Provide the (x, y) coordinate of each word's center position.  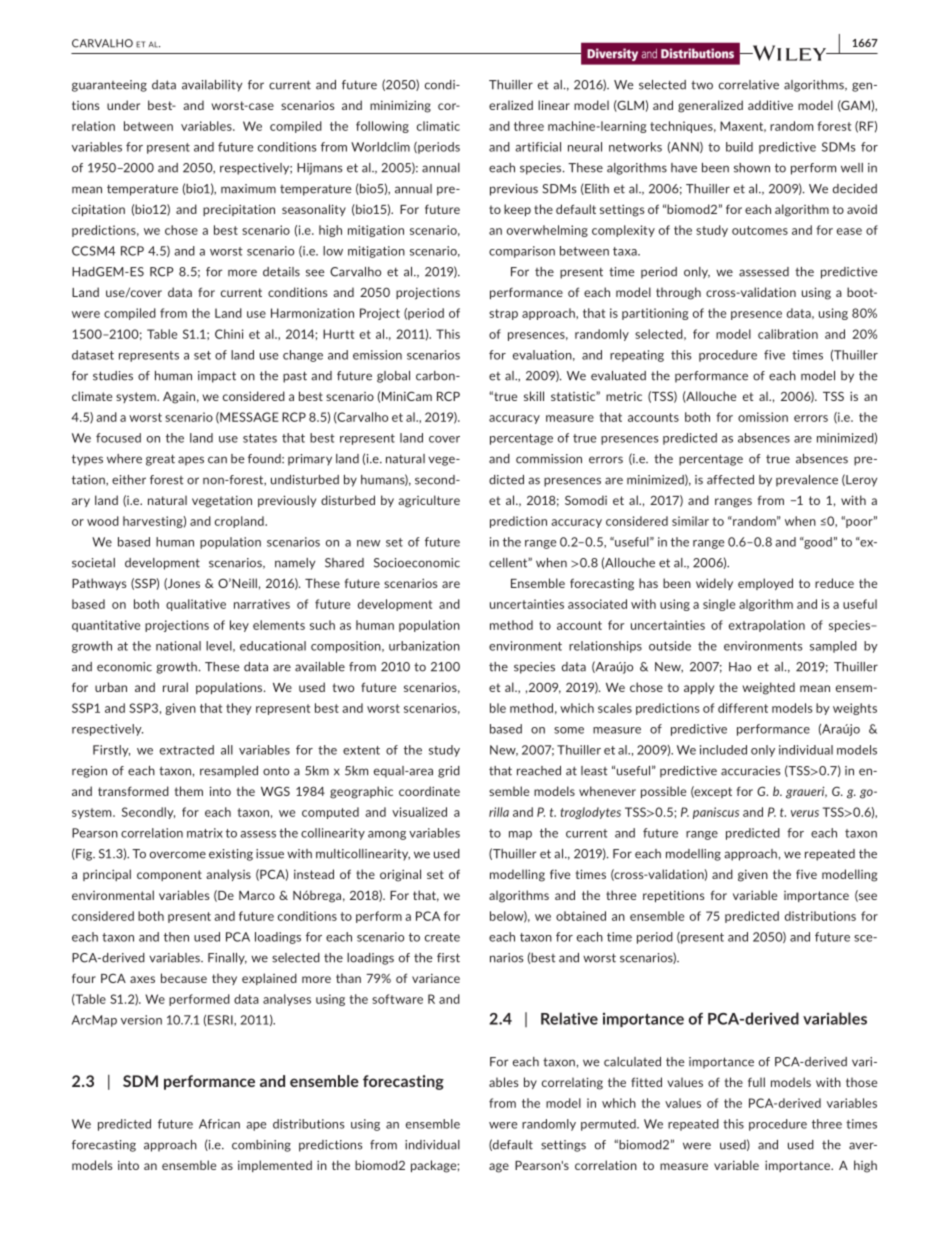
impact (217, 377)
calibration (788, 334)
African (219, 1124)
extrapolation (767, 626)
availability (212, 86)
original (400, 875)
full (756, 1082)
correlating (572, 1083)
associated (597, 604)
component (169, 875)
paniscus (716, 813)
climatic (438, 126)
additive (770, 105)
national (178, 646)
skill (534, 396)
